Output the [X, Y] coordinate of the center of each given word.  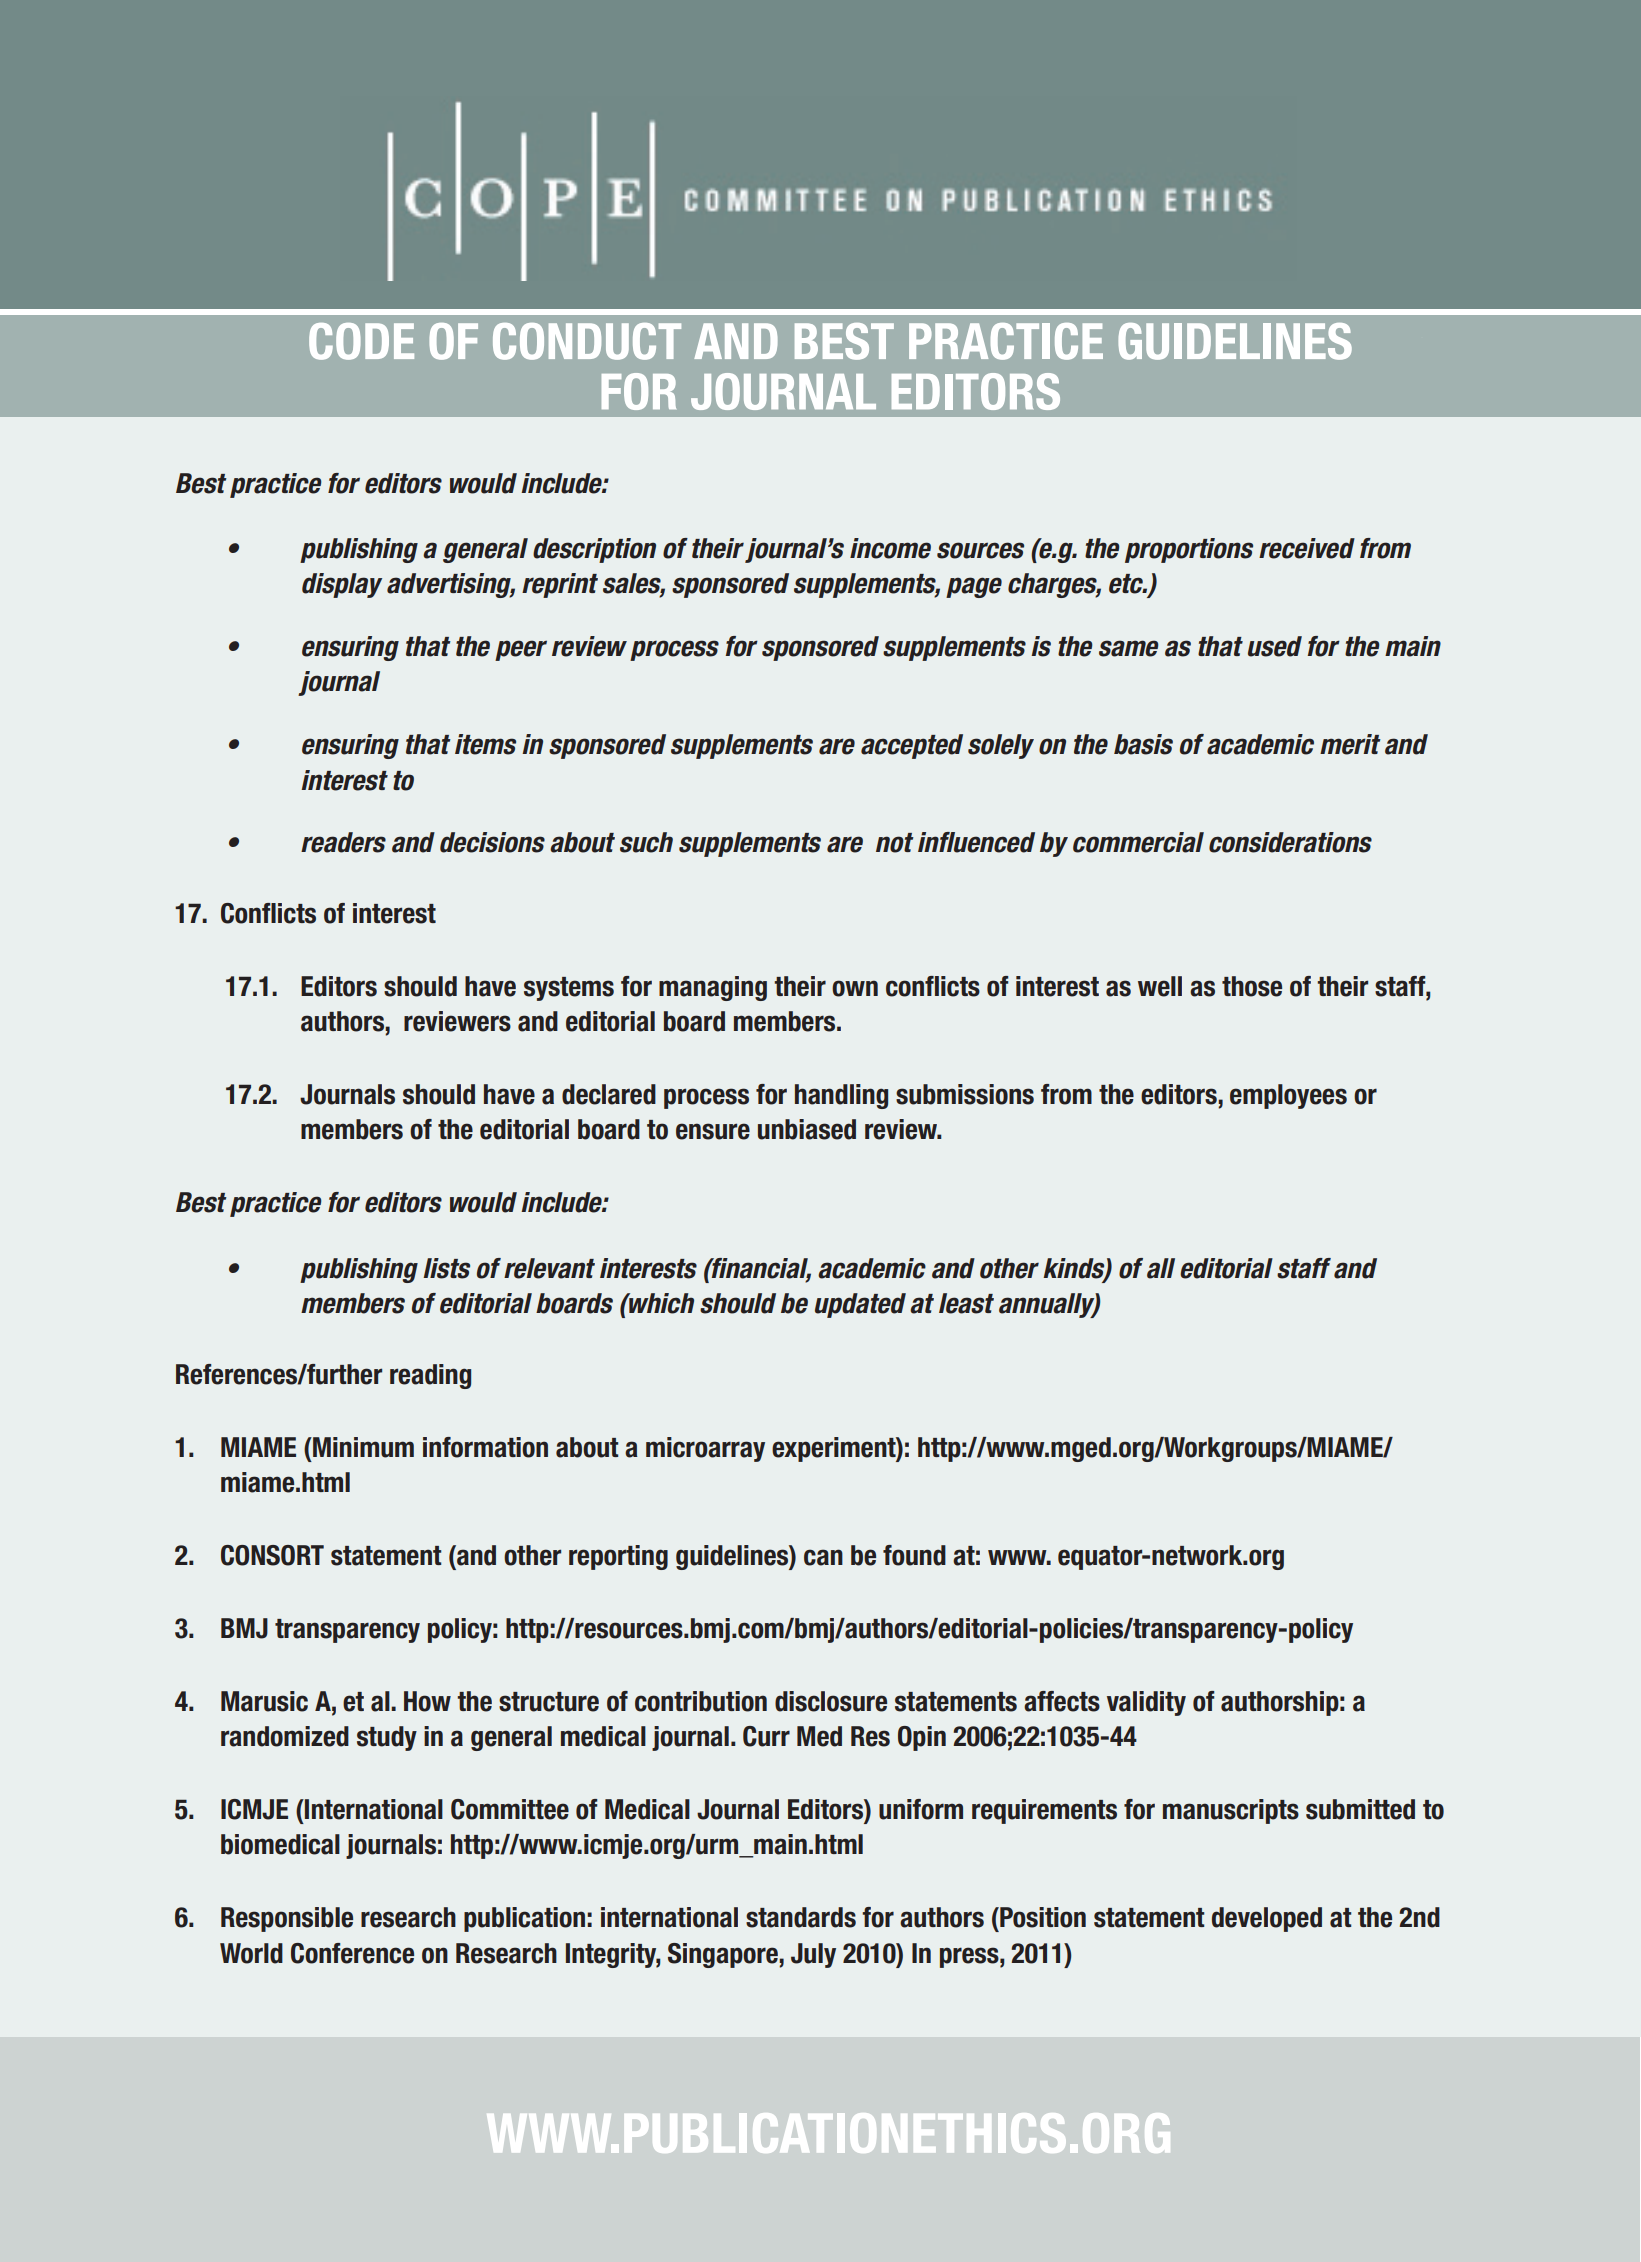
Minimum [362, 1447]
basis [1143, 744]
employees [1288, 1096]
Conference [352, 1953]
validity [1146, 1703]
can [823, 1557]
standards [801, 1917]
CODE [361, 341]
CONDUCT [587, 341]
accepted [912, 746]
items [485, 744]
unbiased [807, 1129]
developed [1267, 1919]
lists [446, 1268]
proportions [1189, 550]
